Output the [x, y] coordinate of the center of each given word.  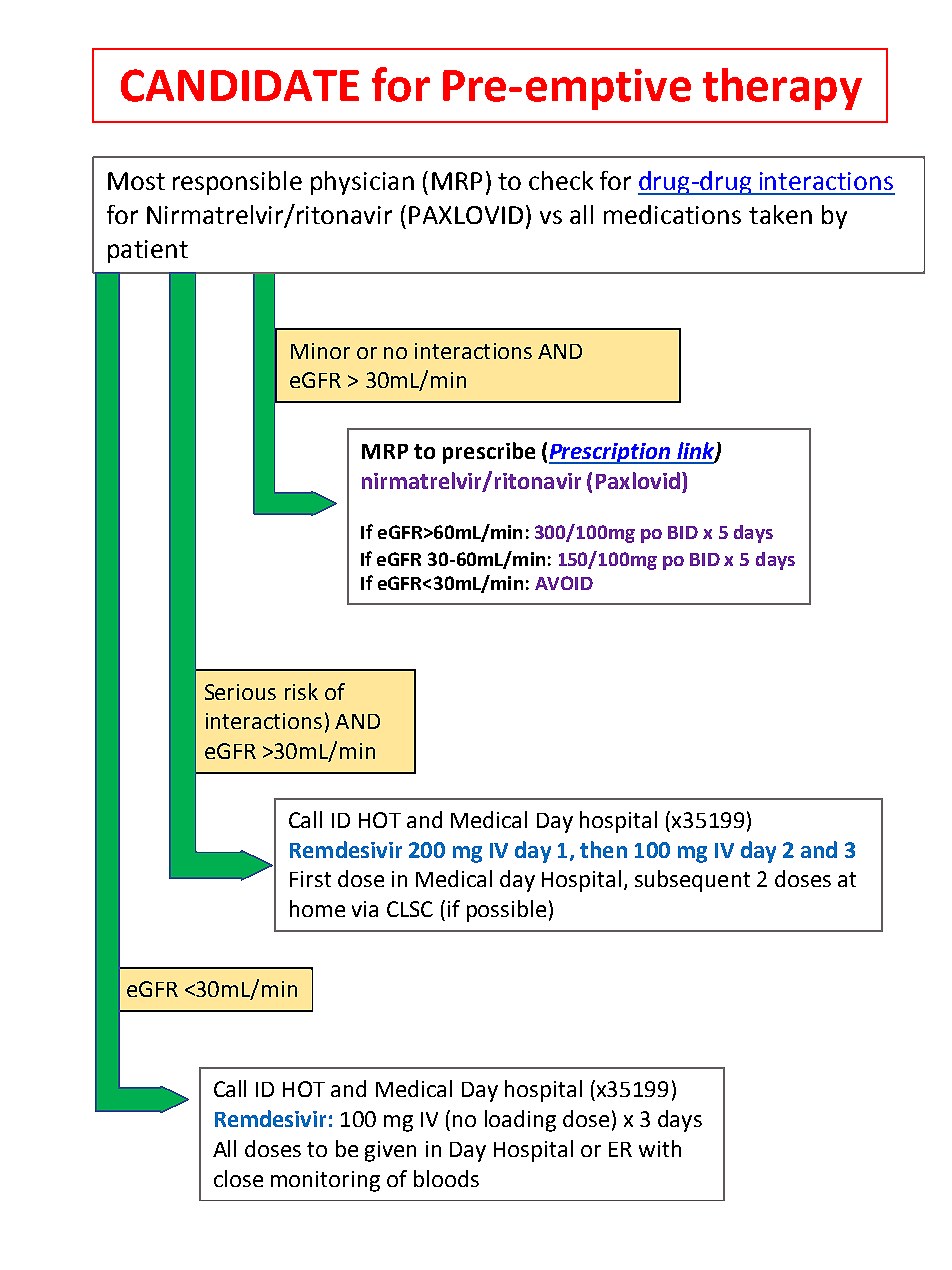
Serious [240, 692]
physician [362, 183]
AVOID [564, 583]
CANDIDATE [240, 85]
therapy [782, 89]
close [238, 1178]
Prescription [611, 453]
